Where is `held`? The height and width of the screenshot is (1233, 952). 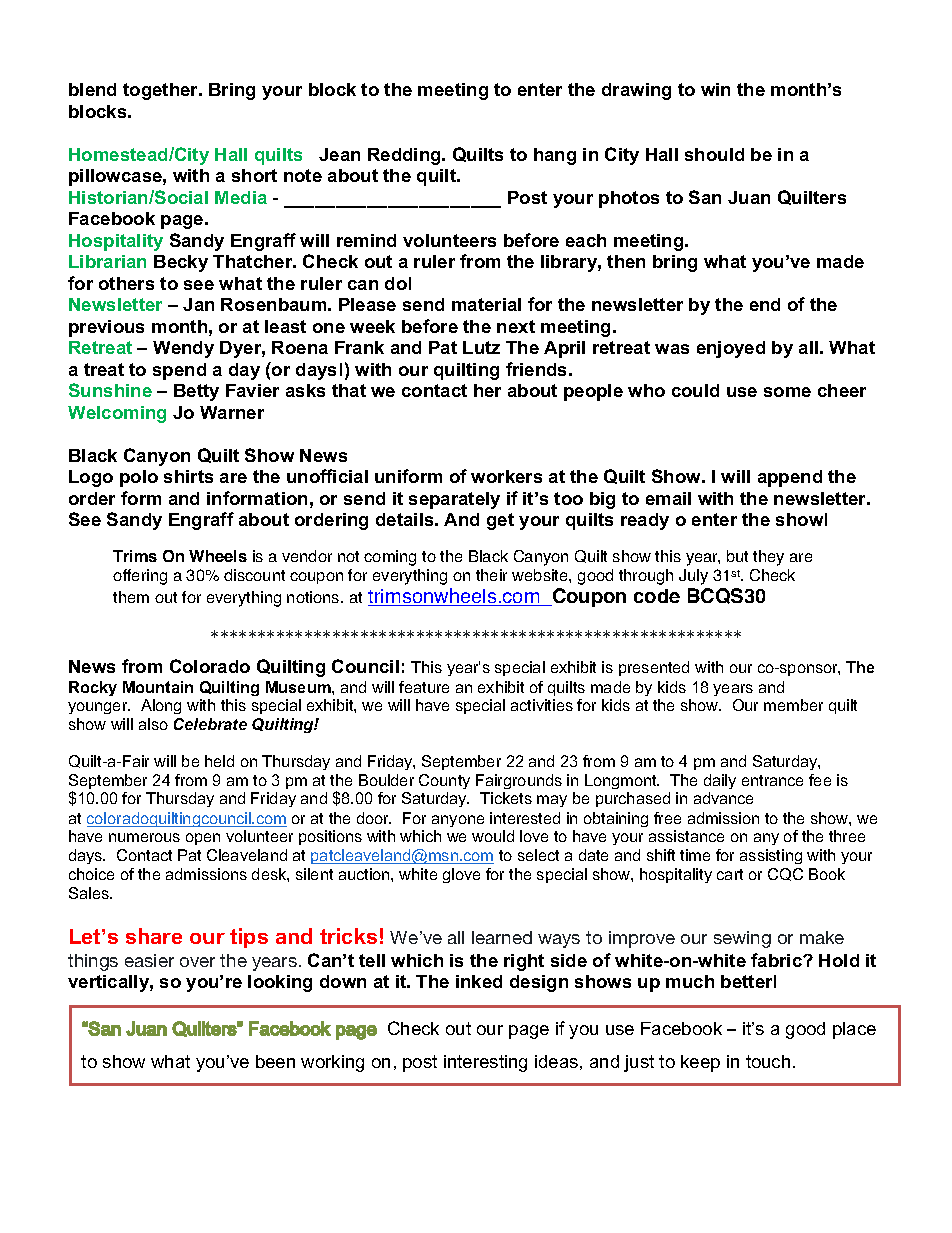
held is located at coordinates (219, 761).
